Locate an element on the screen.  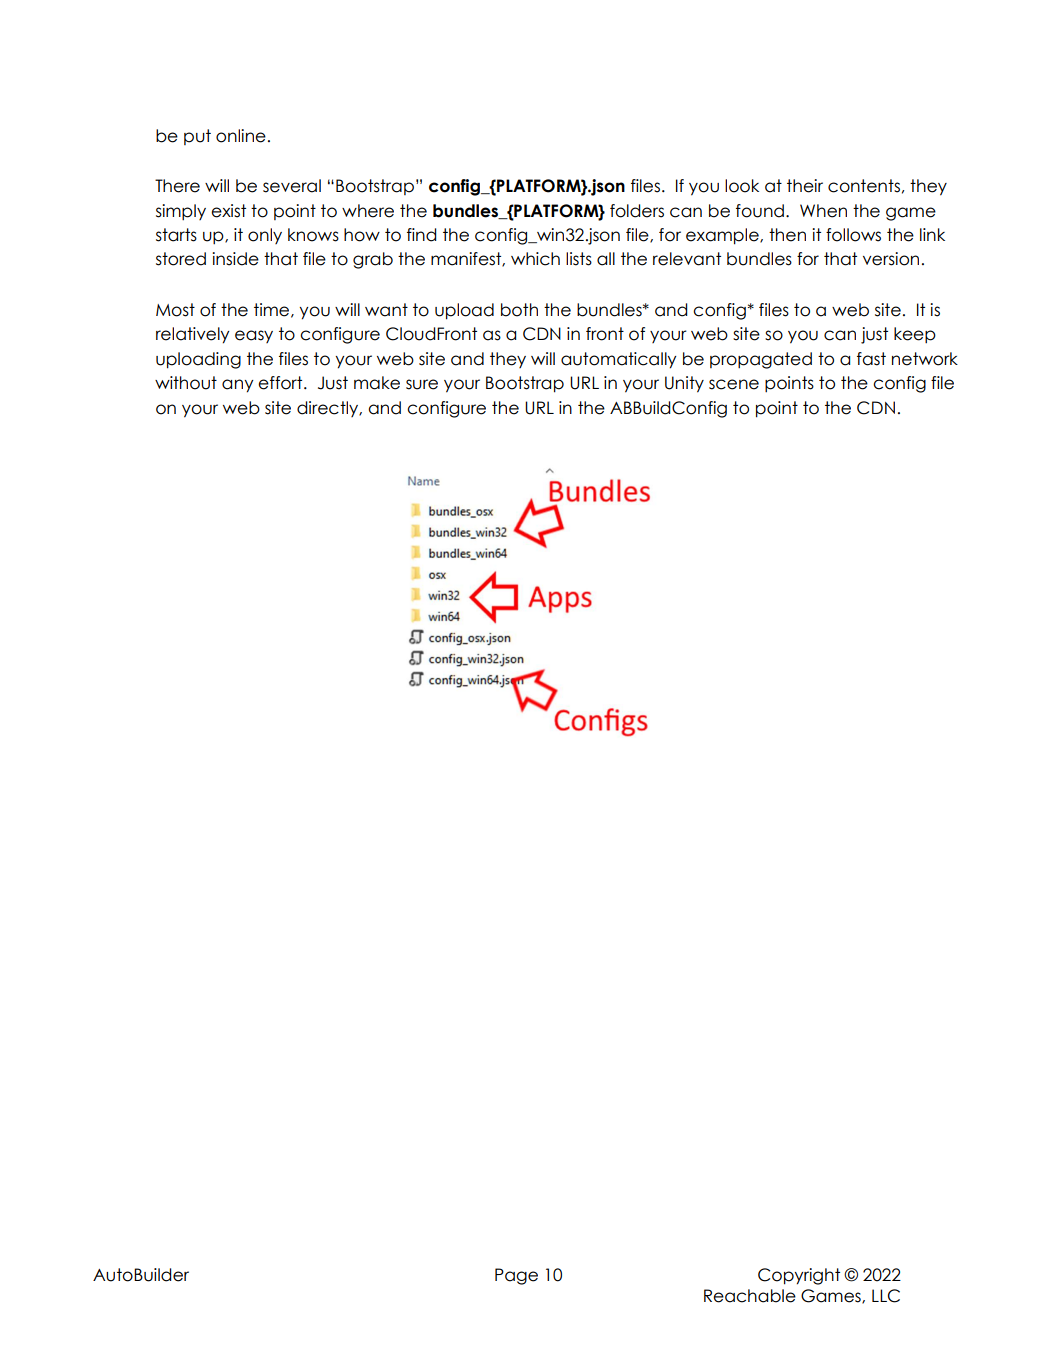
Page is located at coordinates (516, 1276).
